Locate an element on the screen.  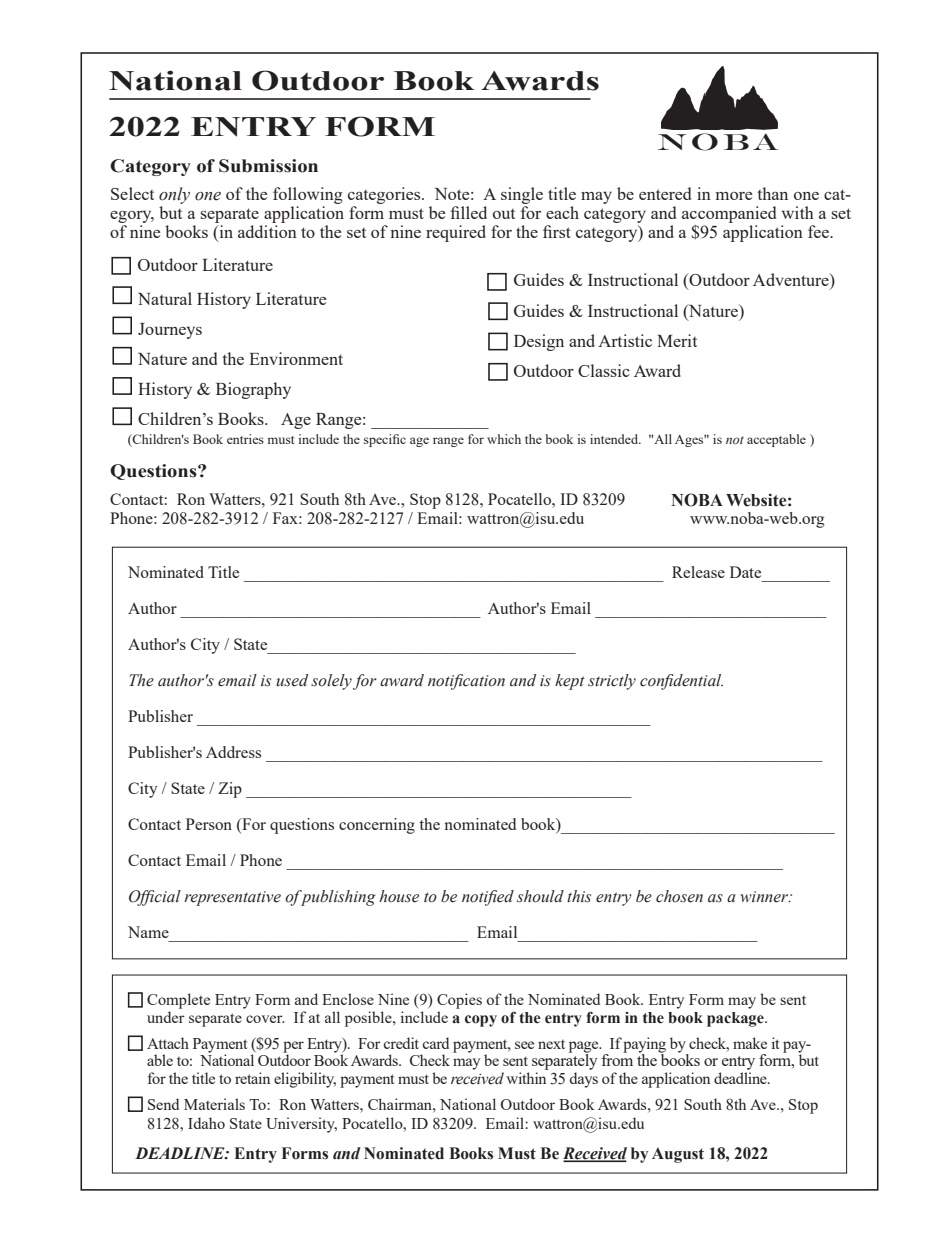
chosen is located at coordinates (679, 896).
